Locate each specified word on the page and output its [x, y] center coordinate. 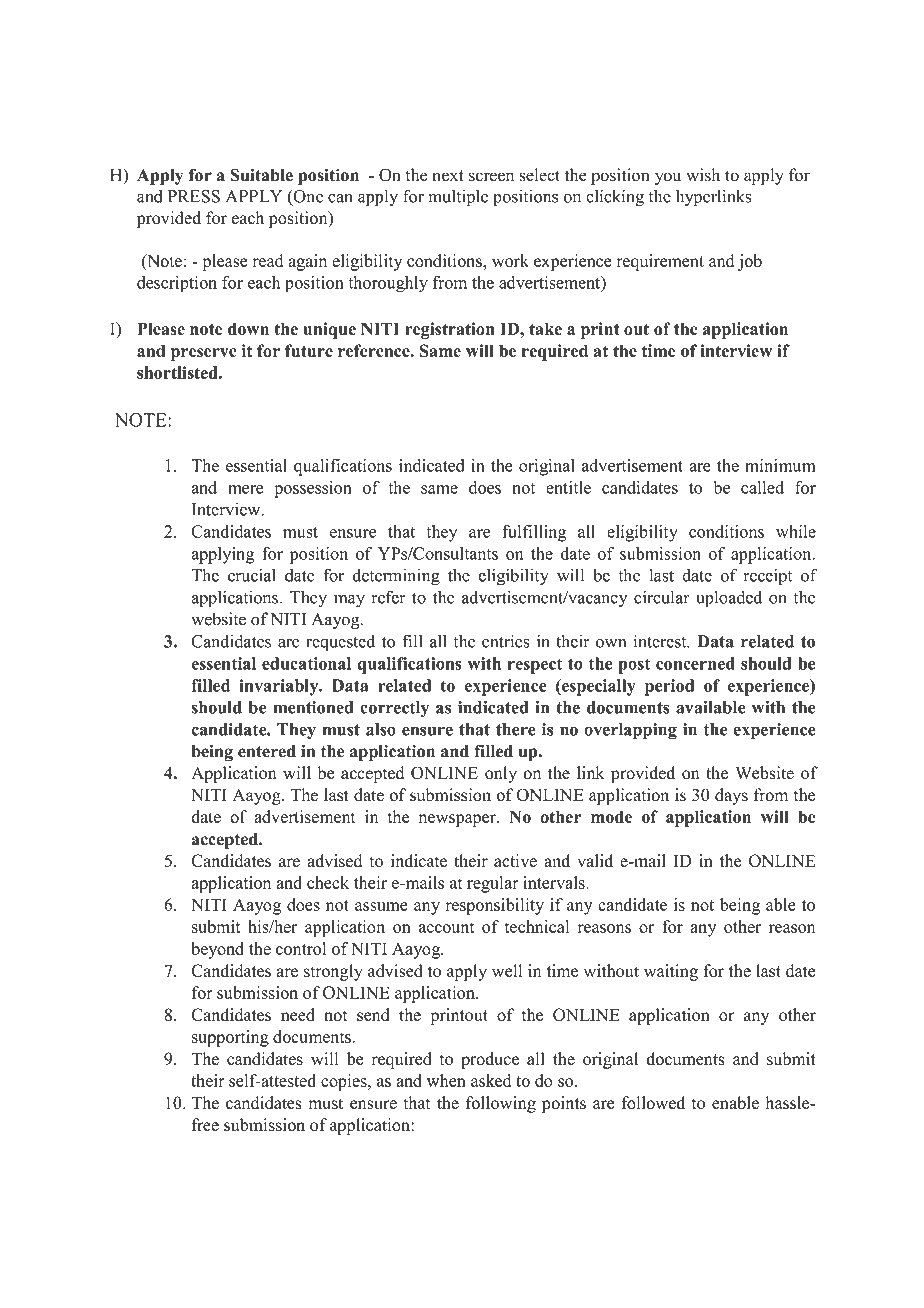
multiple [458, 198]
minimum [780, 465]
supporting [230, 1038]
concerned [695, 663]
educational [306, 663]
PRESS [194, 196]
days [731, 796]
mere [246, 489]
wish [703, 175]
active [515, 860]
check [328, 882]
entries [506, 641]
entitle [568, 487]
